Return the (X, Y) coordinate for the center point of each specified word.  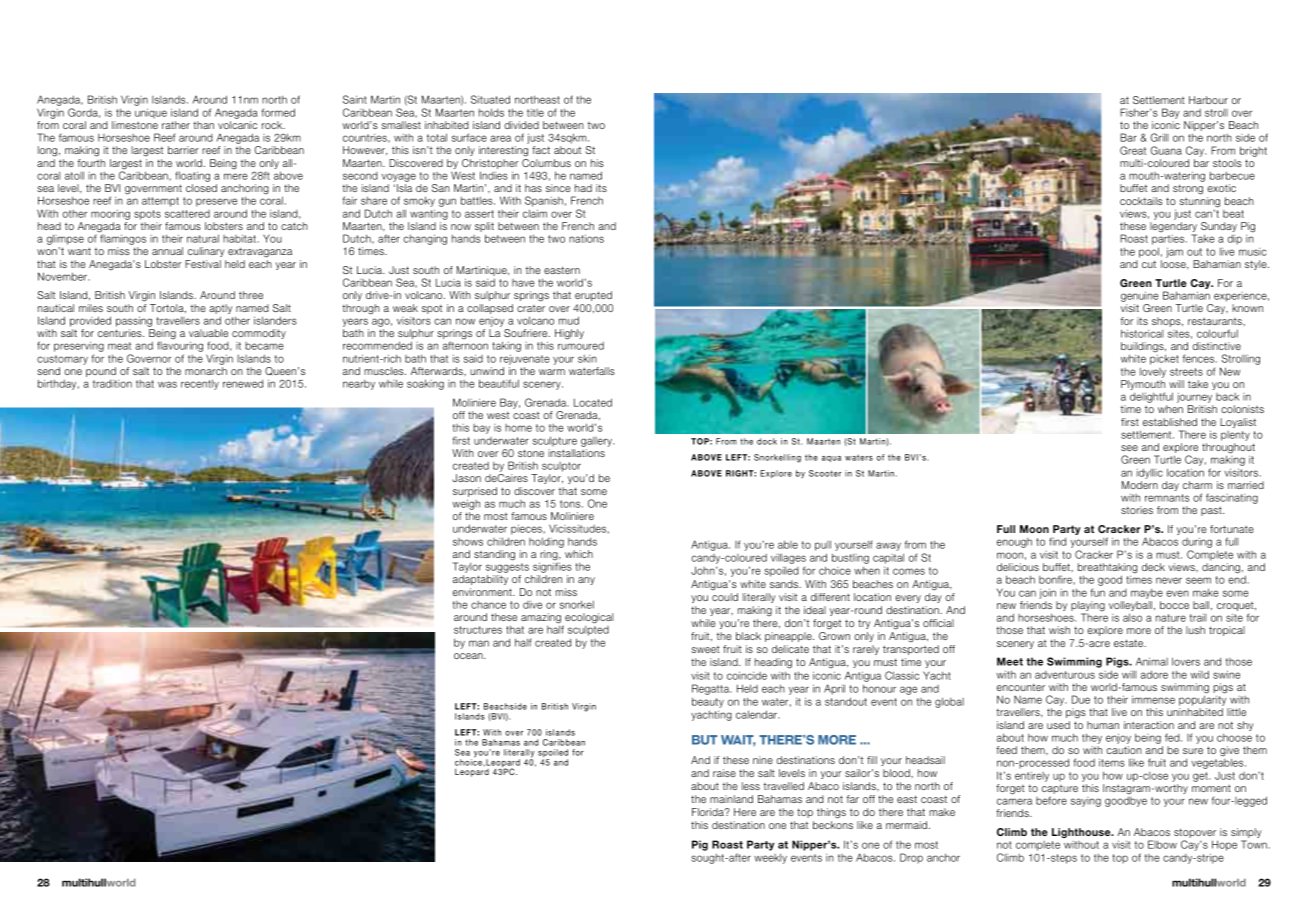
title (535, 113)
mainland (731, 799)
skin (587, 359)
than (203, 125)
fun (1098, 592)
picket (1164, 359)
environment (483, 592)
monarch (206, 371)
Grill (1159, 137)
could (725, 597)
